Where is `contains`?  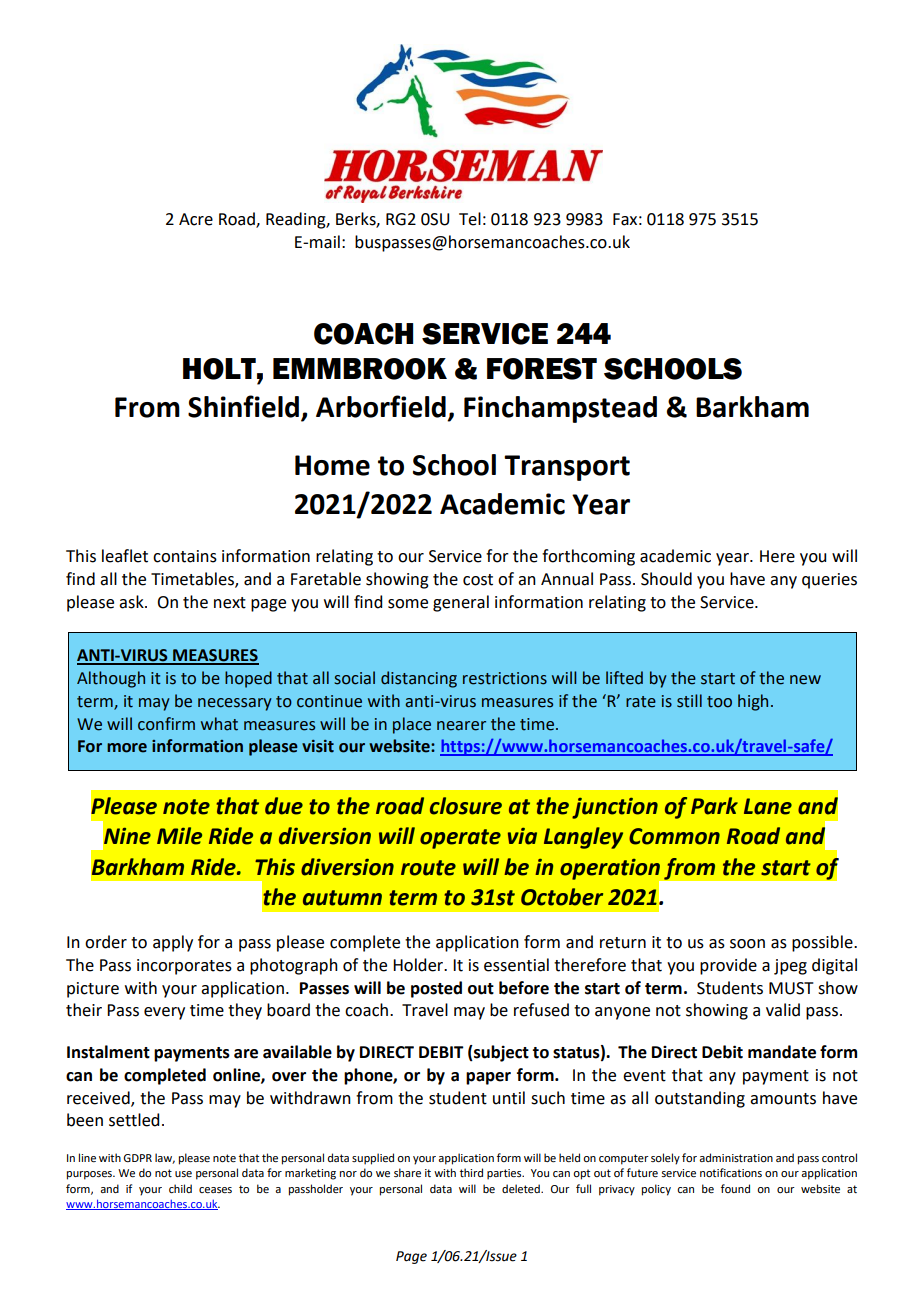 contains is located at coordinates (185, 556).
